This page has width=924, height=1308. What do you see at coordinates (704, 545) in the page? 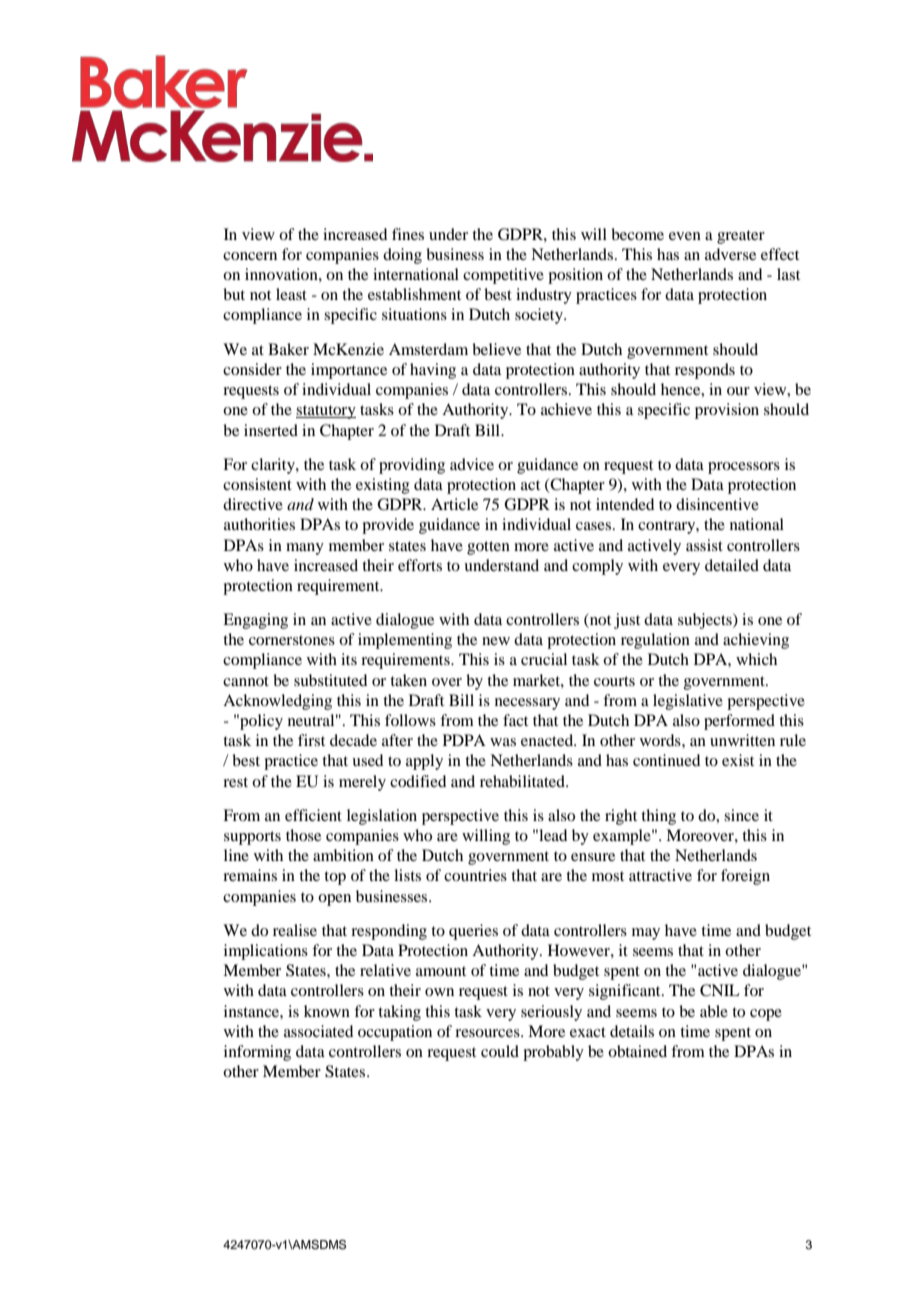
I see `assist` at bounding box center [704, 545].
